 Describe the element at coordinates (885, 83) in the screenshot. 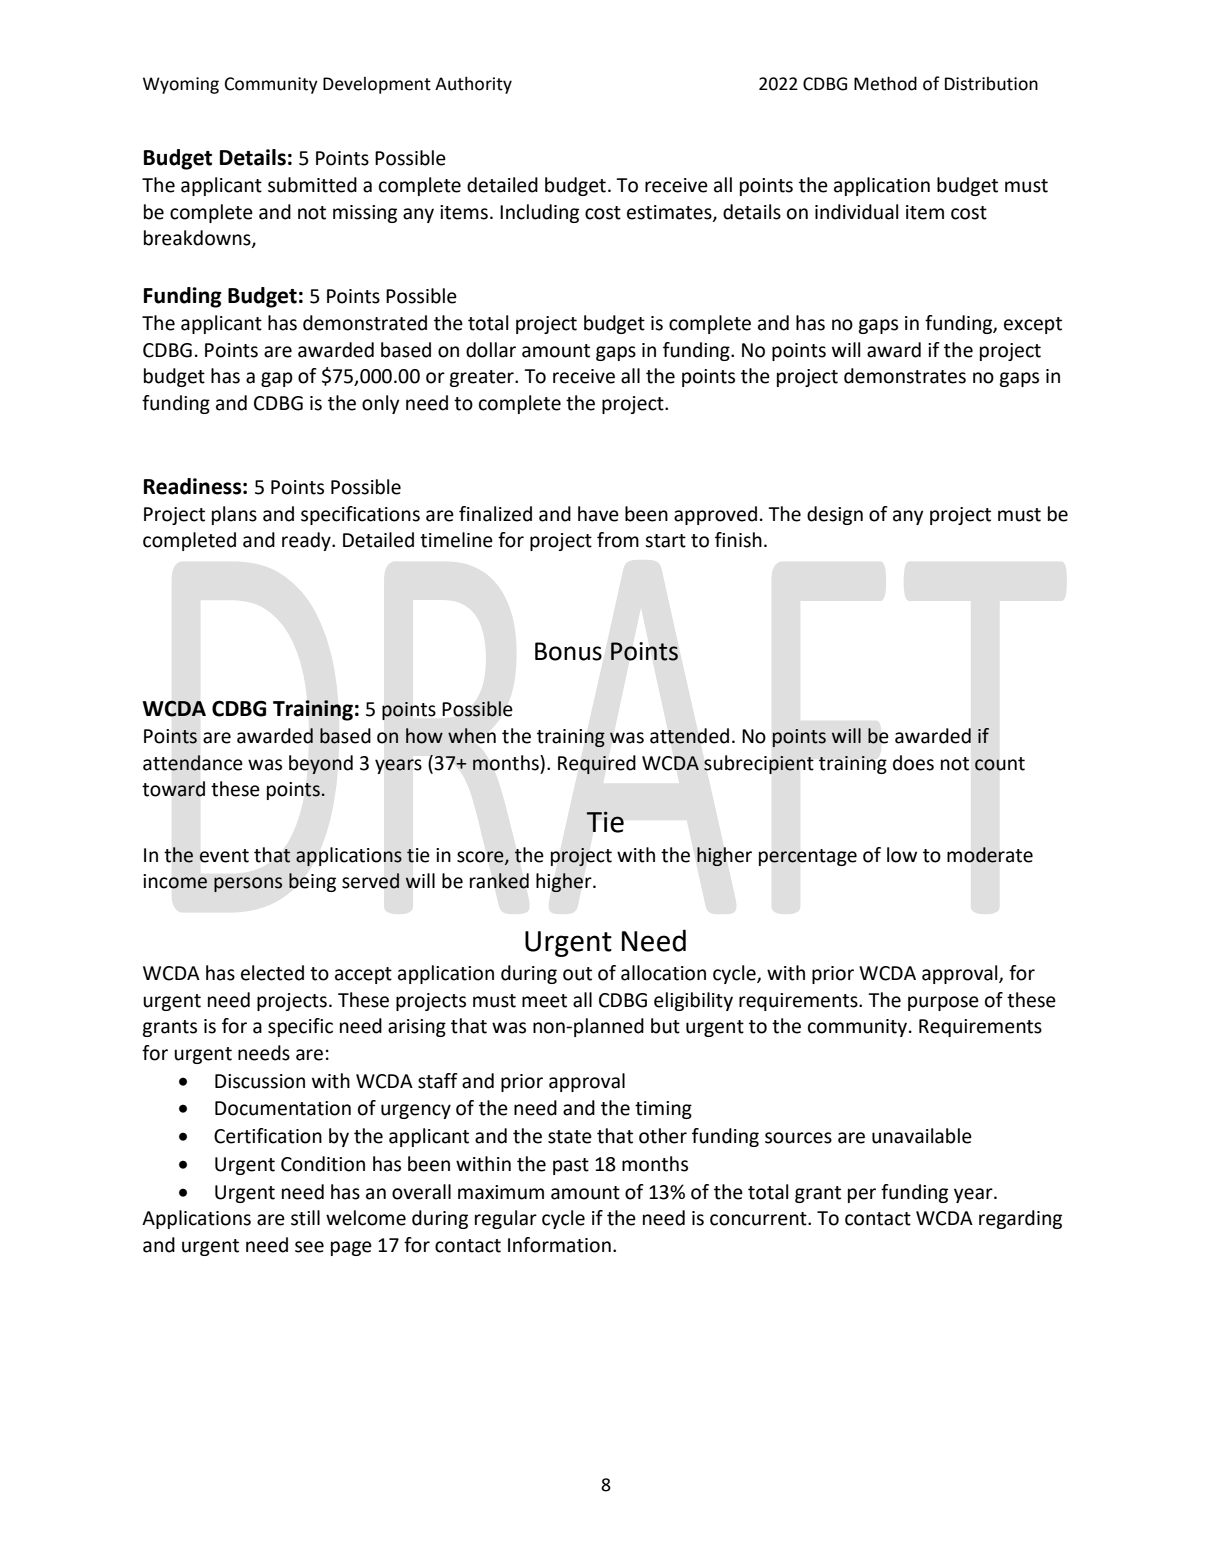

I see `Method` at that location.
